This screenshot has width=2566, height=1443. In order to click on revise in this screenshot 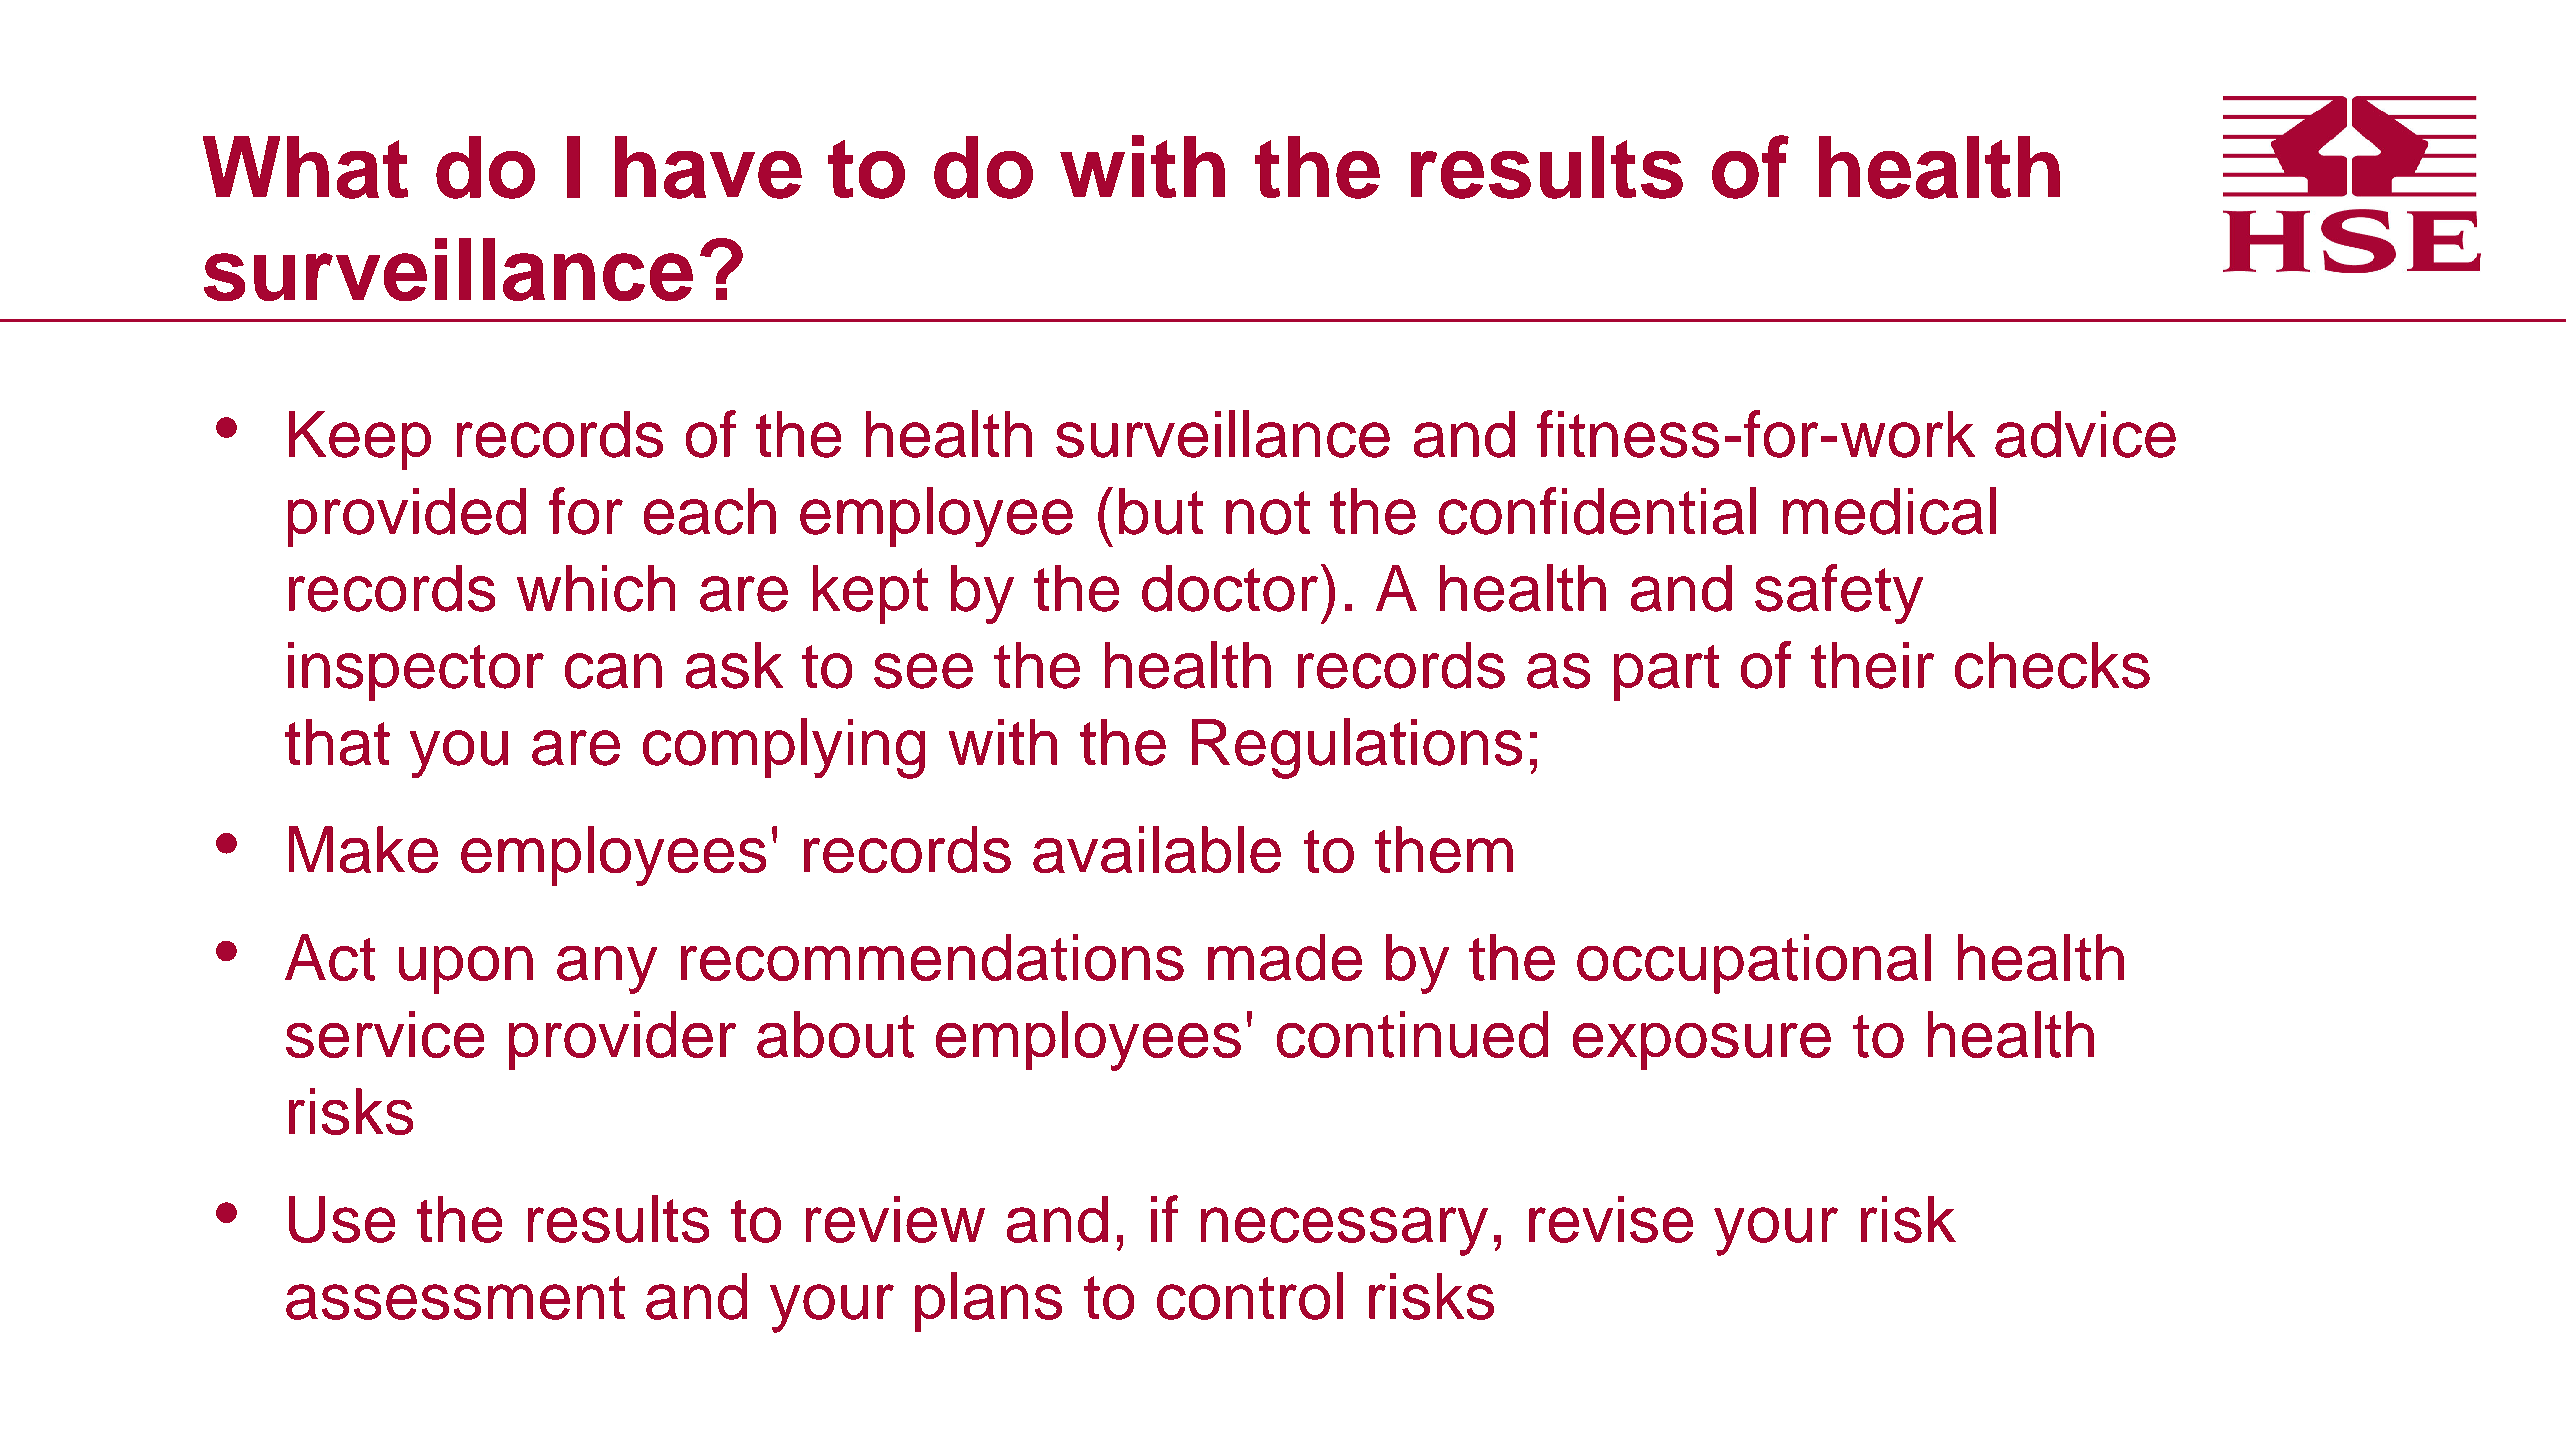, I will do `click(1611, 1219)`.
